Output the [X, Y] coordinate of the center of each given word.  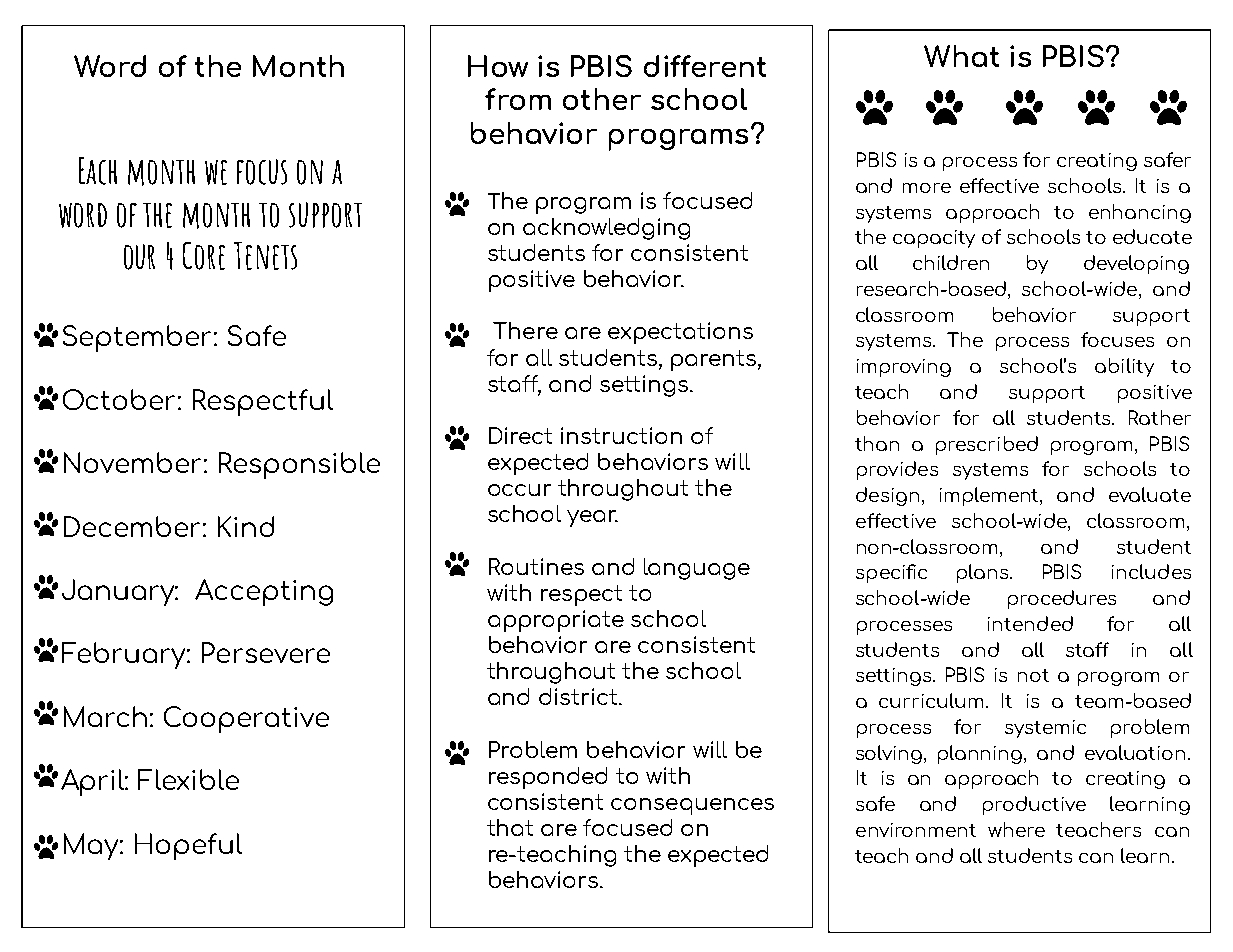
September [137, 338]
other [602, 99]
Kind [246, 526]
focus [262, 172]
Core [204, 256]
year [592, 518]
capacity [934, 239]
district [579, 696]
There [525, 330]
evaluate [1150, 494]
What [961, 56]
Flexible [188, 779]
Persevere [266, 652]
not [1033, 675]
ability [1124, 367]
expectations [680, 333]
